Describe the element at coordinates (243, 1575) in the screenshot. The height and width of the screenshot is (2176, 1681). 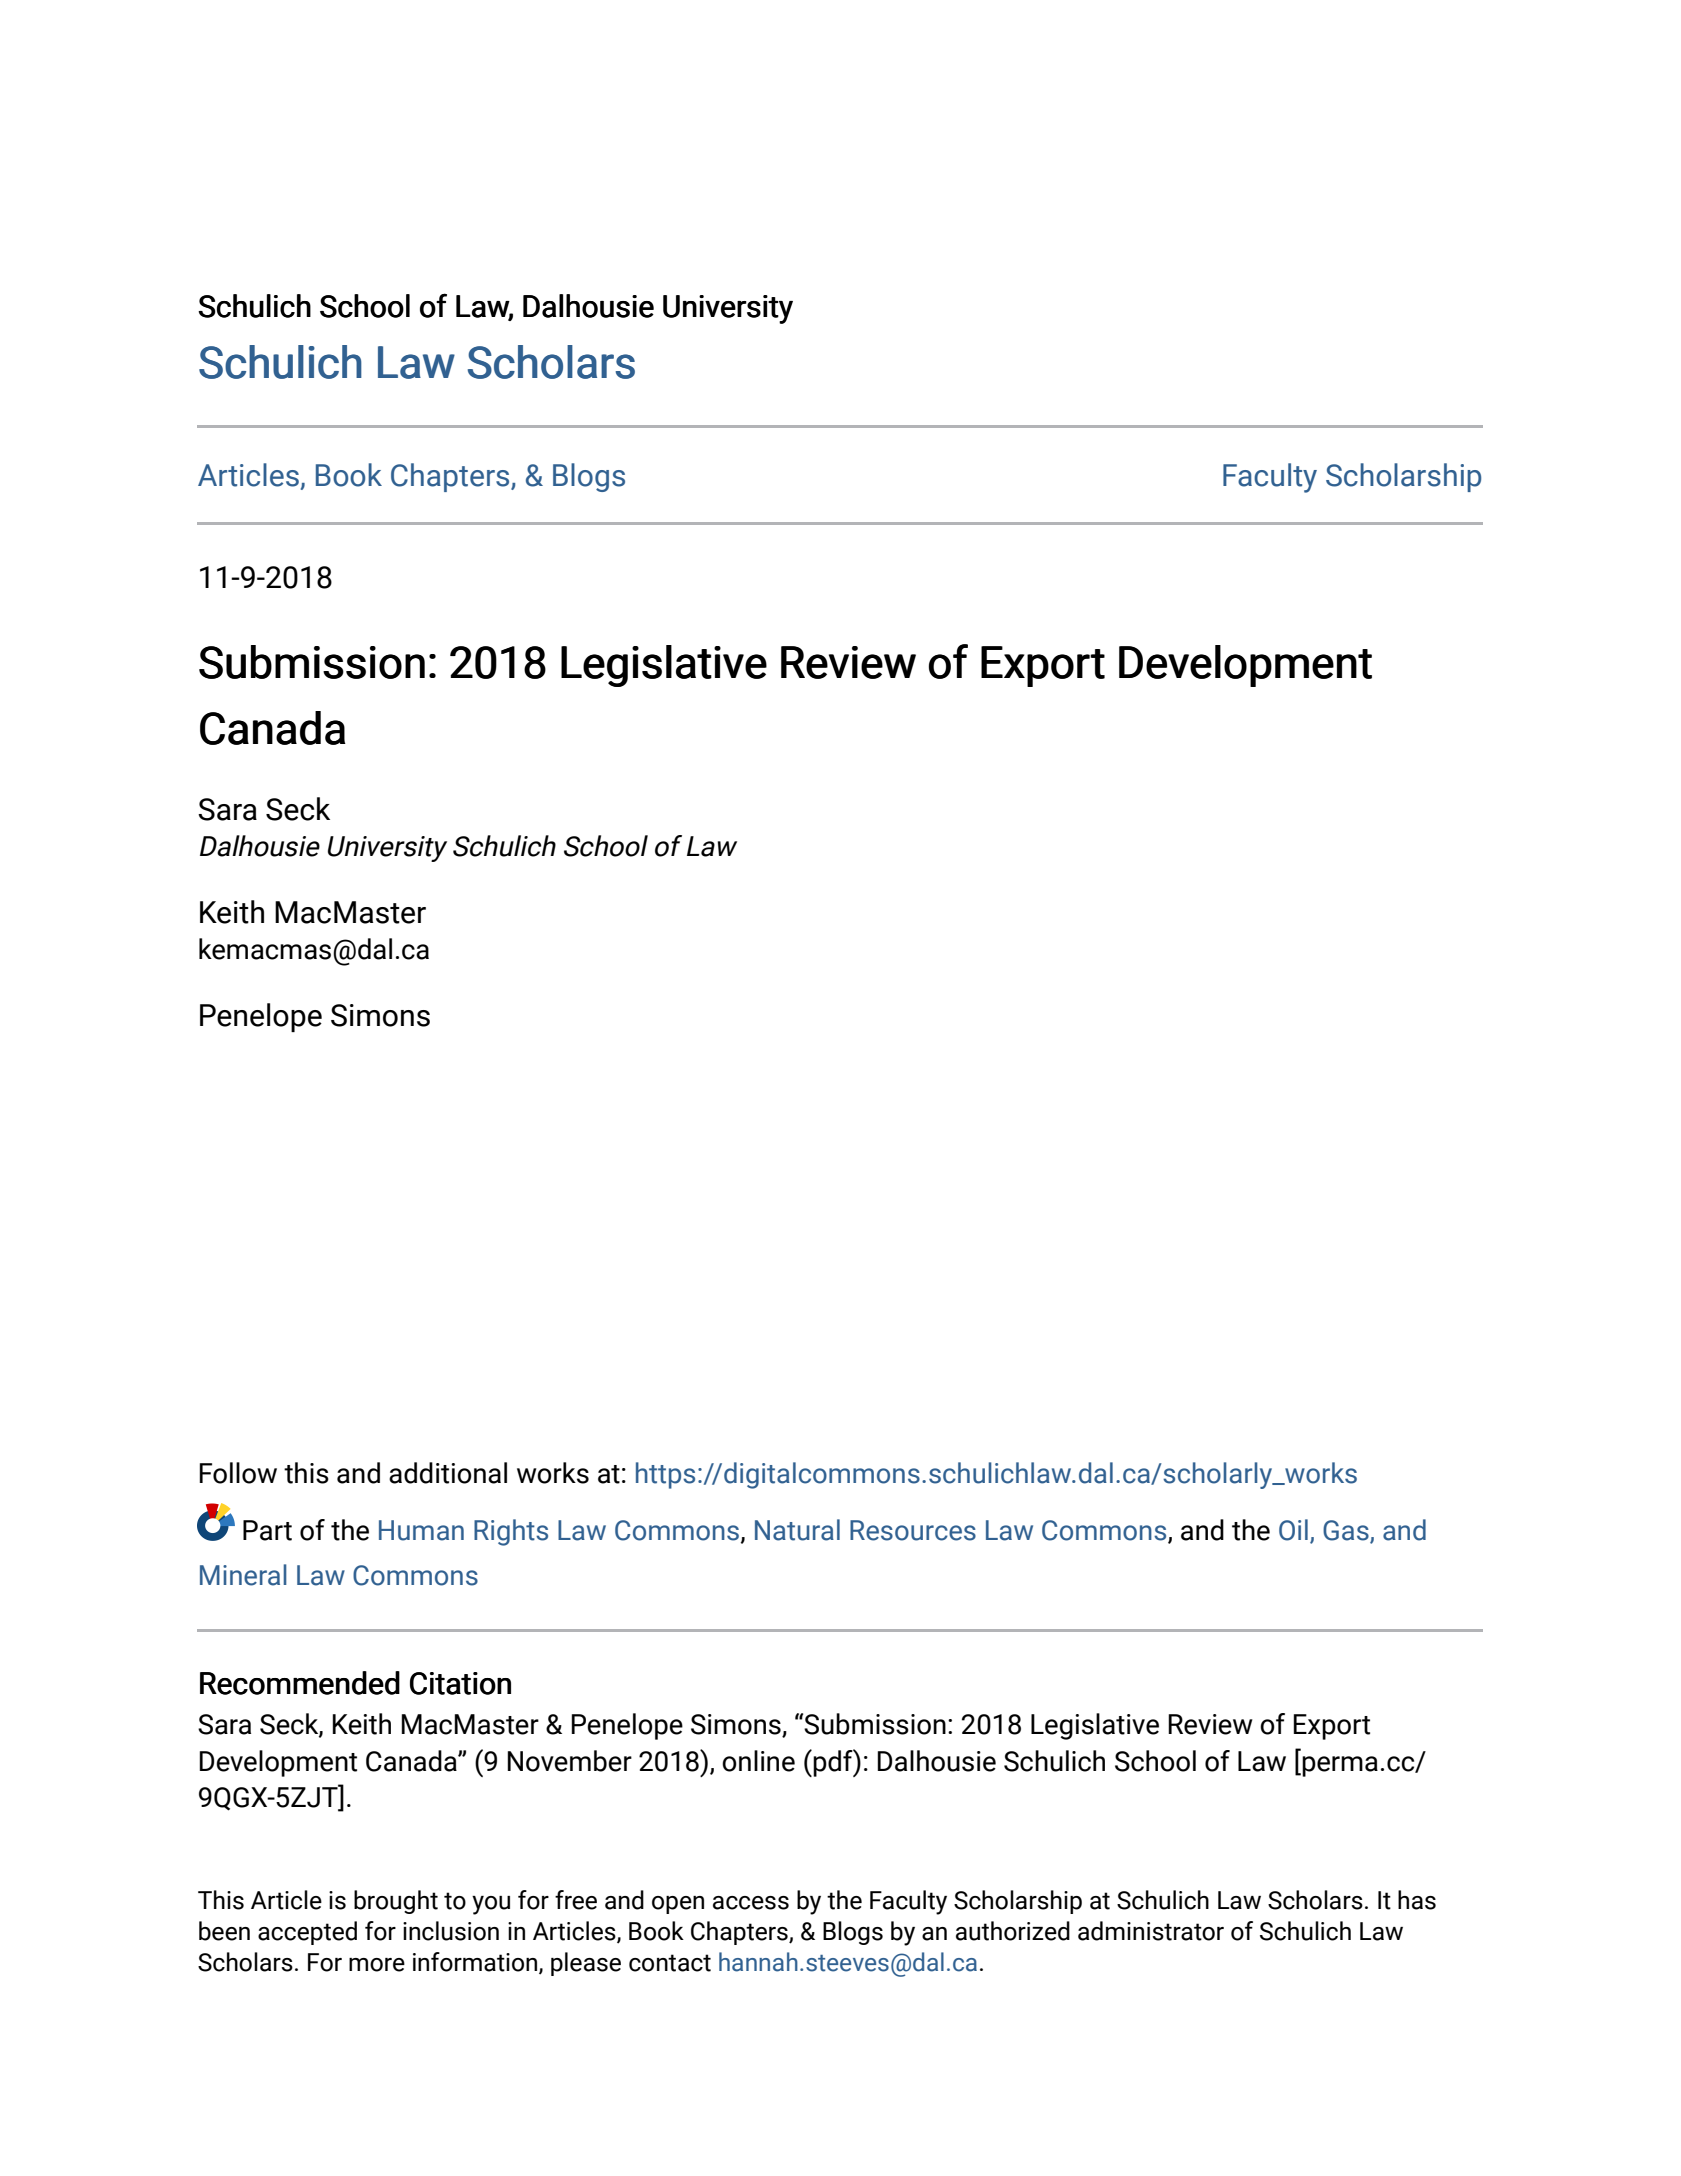
I see `Mineral` at that location.
